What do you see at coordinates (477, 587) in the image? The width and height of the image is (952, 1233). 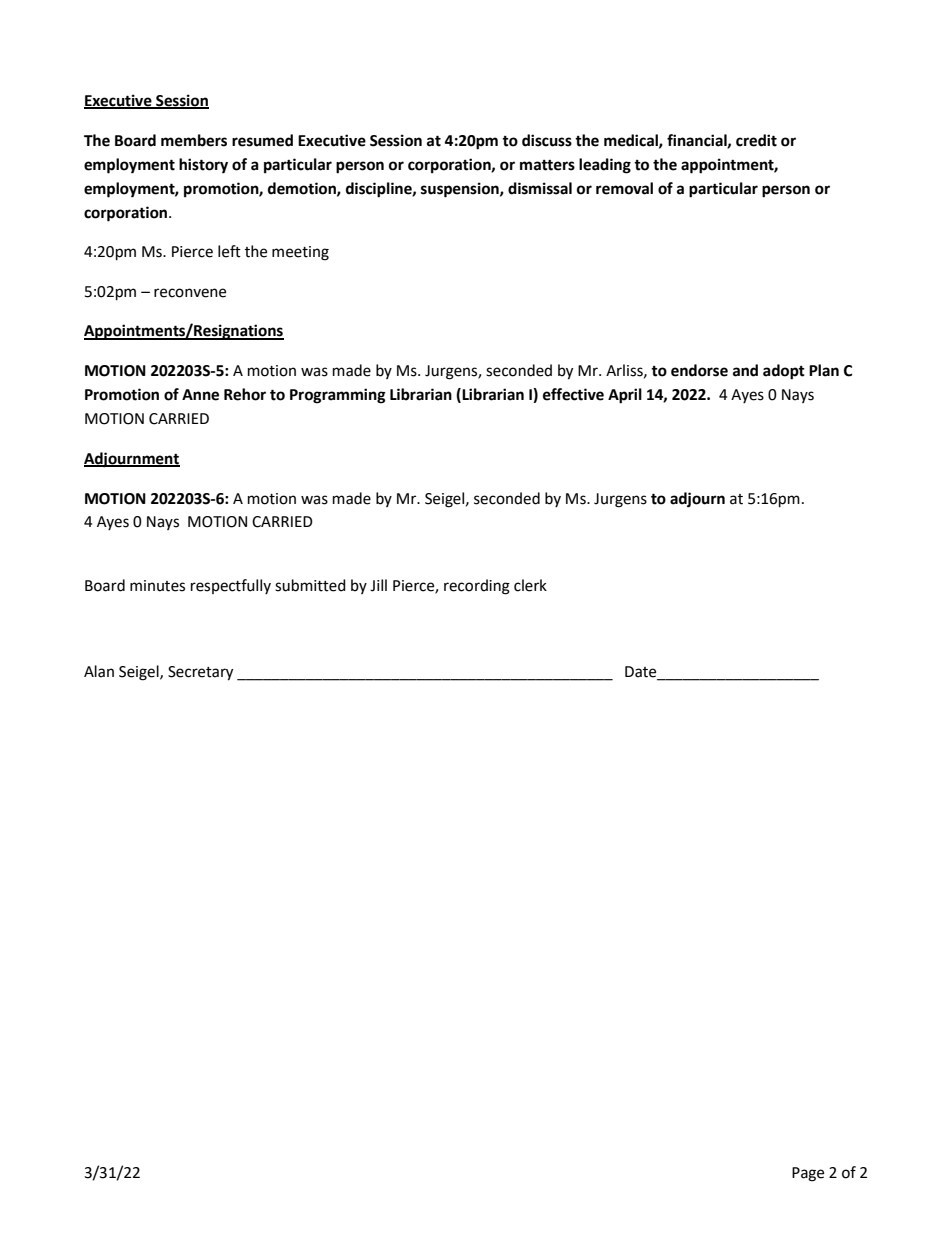 I see `recording` at bounding box center [477, 587].
